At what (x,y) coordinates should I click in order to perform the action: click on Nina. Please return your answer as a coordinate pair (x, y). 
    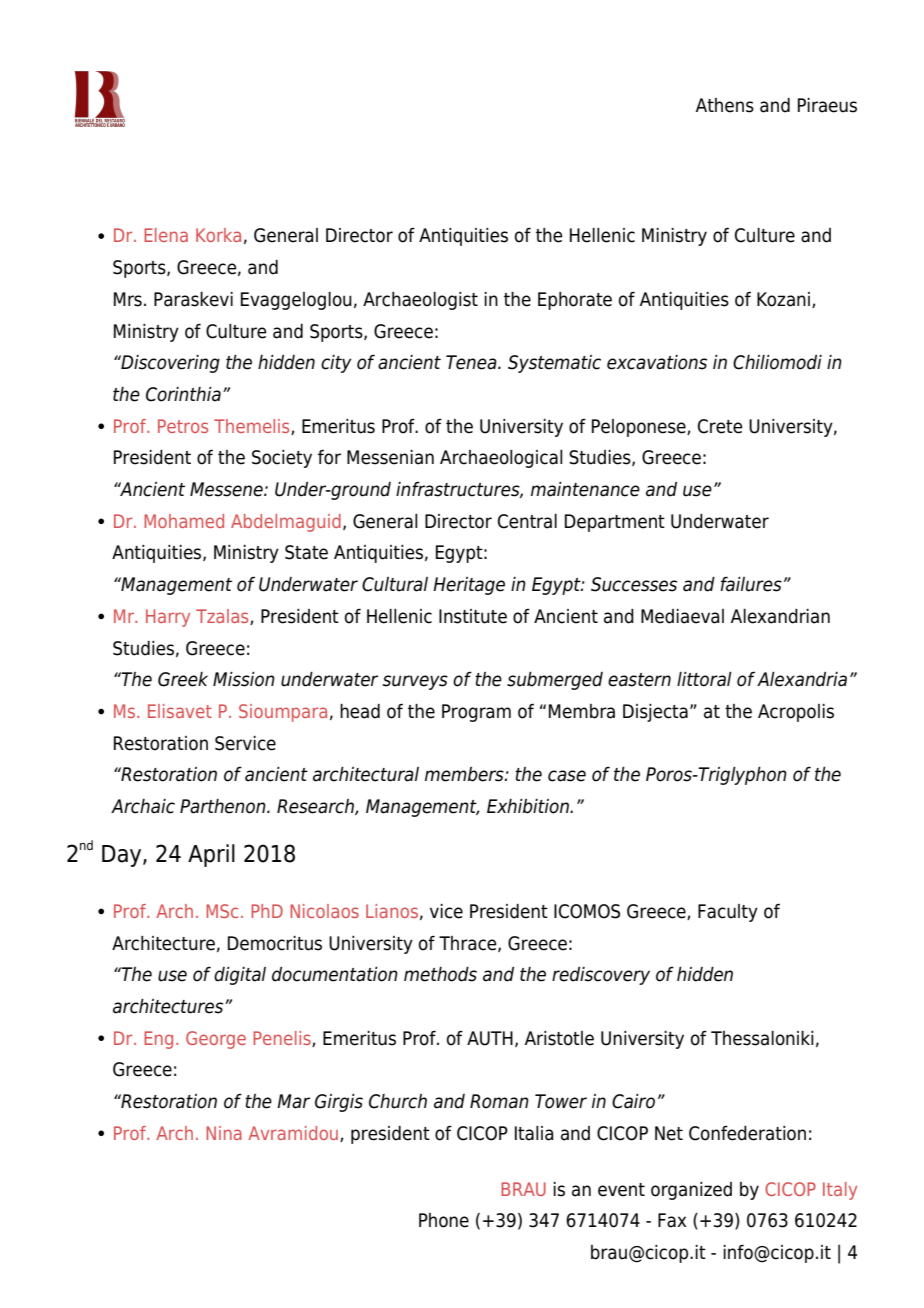
    Looking at the image, I should click on (224, 1133).
